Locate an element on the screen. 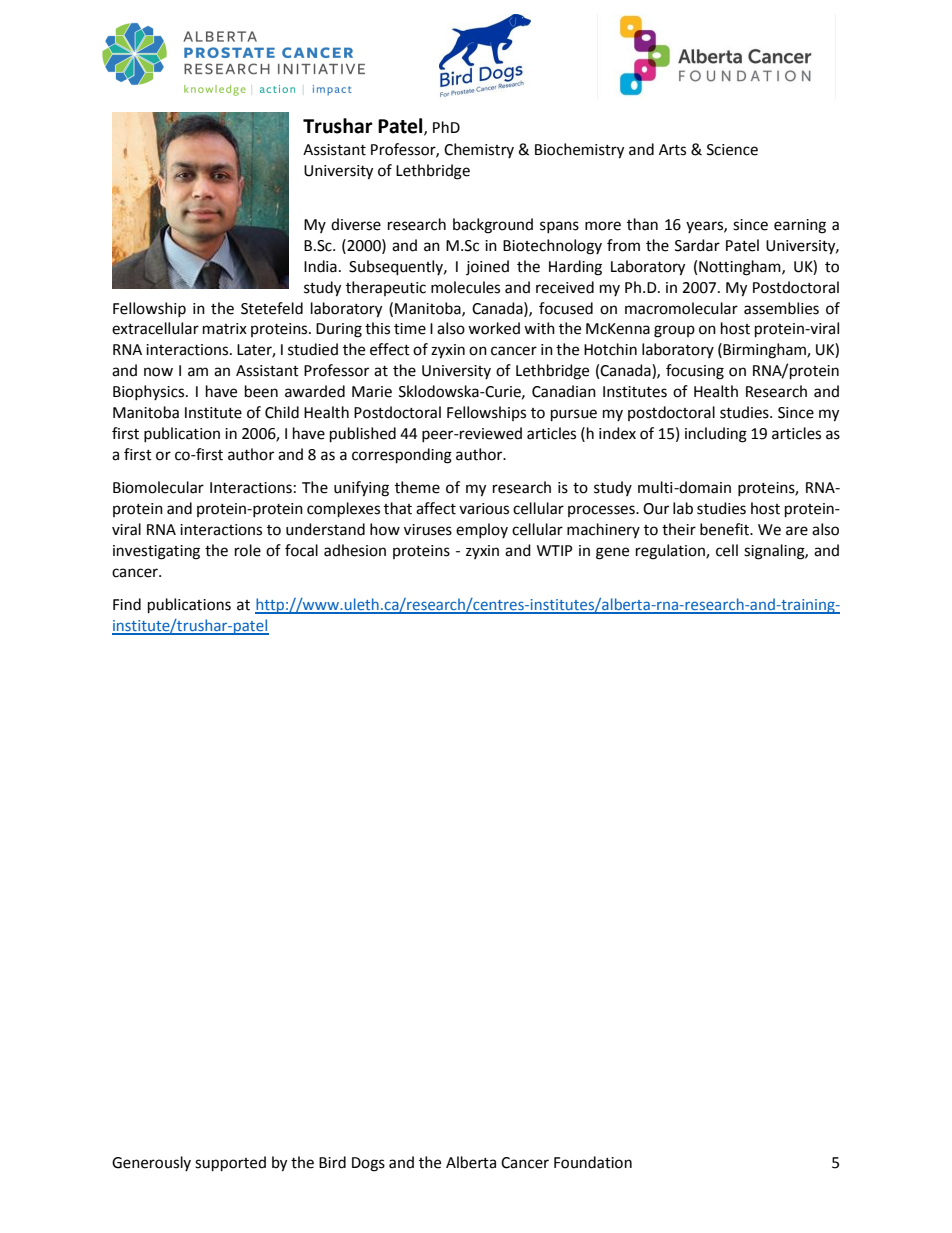 The height and width of the screenshot is (1233, 952). Find is located at coordinates (127, 604).
